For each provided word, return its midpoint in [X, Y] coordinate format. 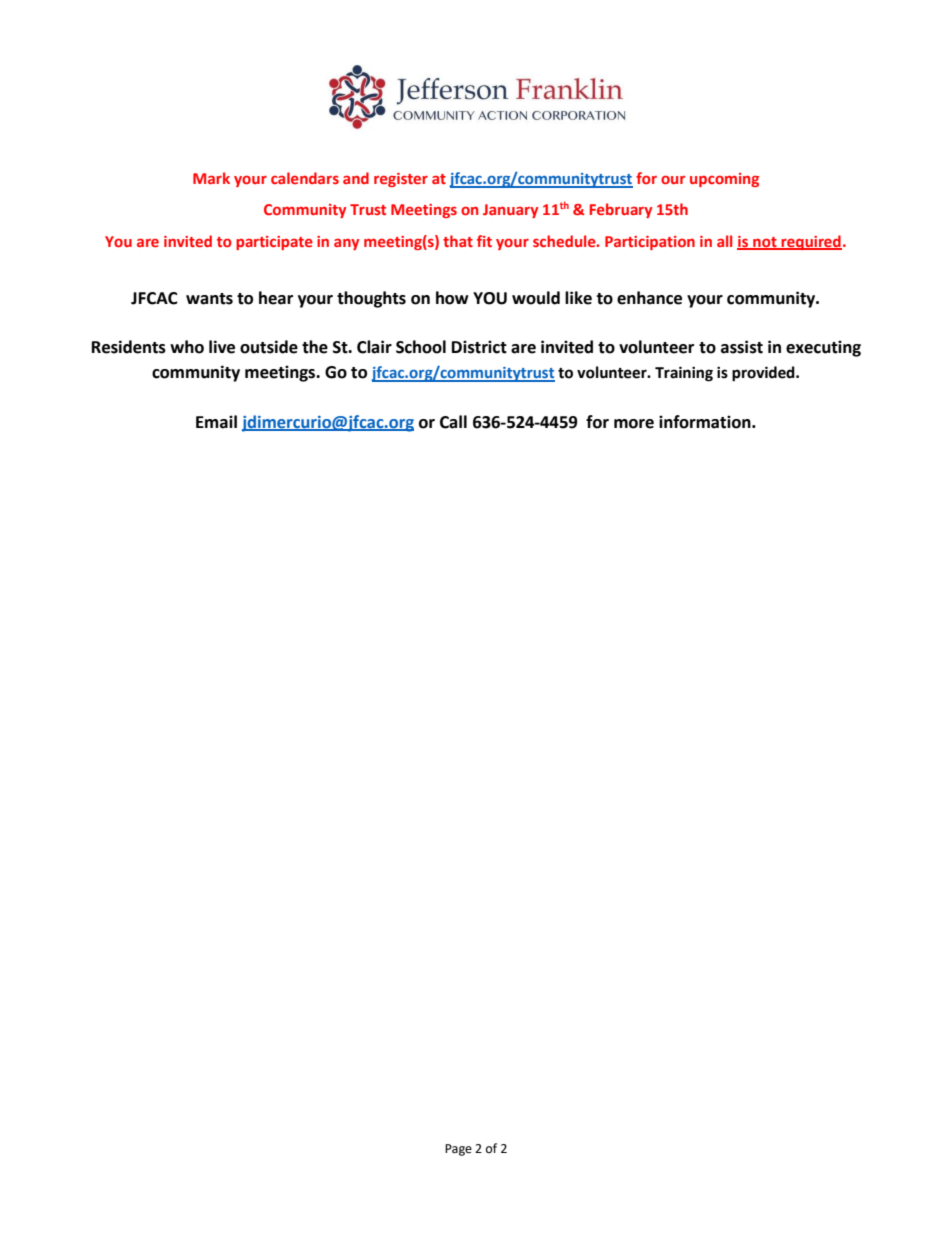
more [634, 424]
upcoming [724, 180]
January [510, 211]
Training [684, 374]
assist [742, 347]
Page [458, 1150]
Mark [211, 178]
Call [453, 422]
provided [764, 374]
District [479, 347]
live [222, 347]
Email [216, 422]
